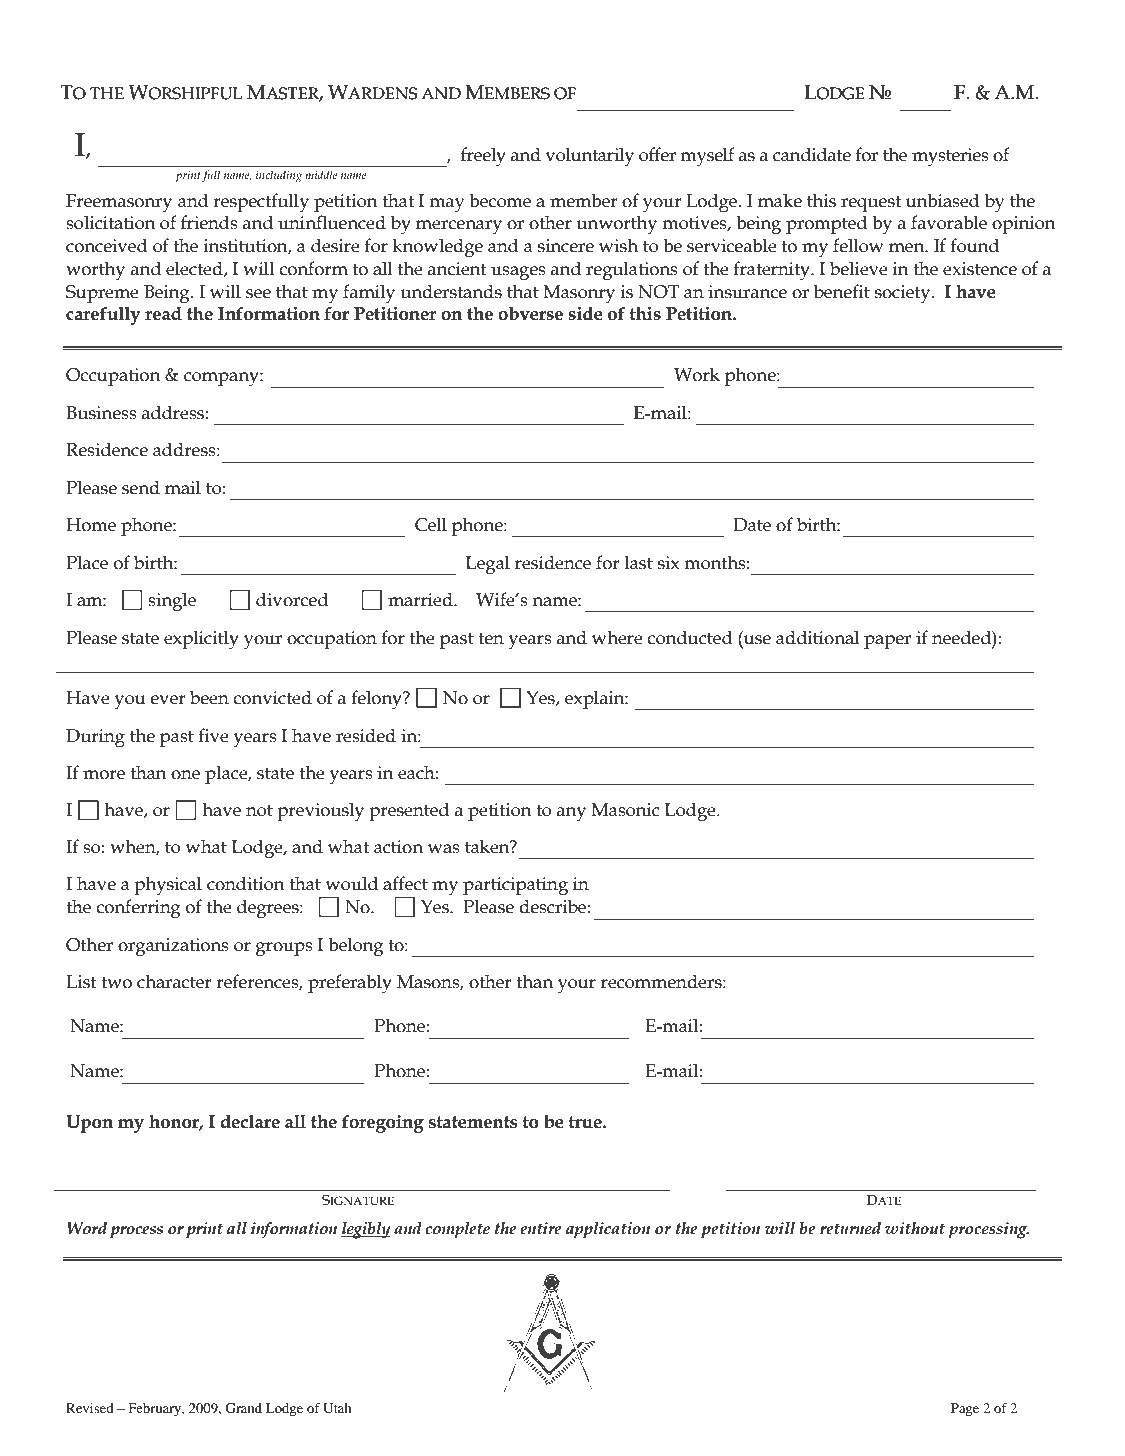 Image resolution: width=1125 pixels, height=1456 pixels. Describe the element at coordinates (174, 981) in the document. I see `character` at that location.
